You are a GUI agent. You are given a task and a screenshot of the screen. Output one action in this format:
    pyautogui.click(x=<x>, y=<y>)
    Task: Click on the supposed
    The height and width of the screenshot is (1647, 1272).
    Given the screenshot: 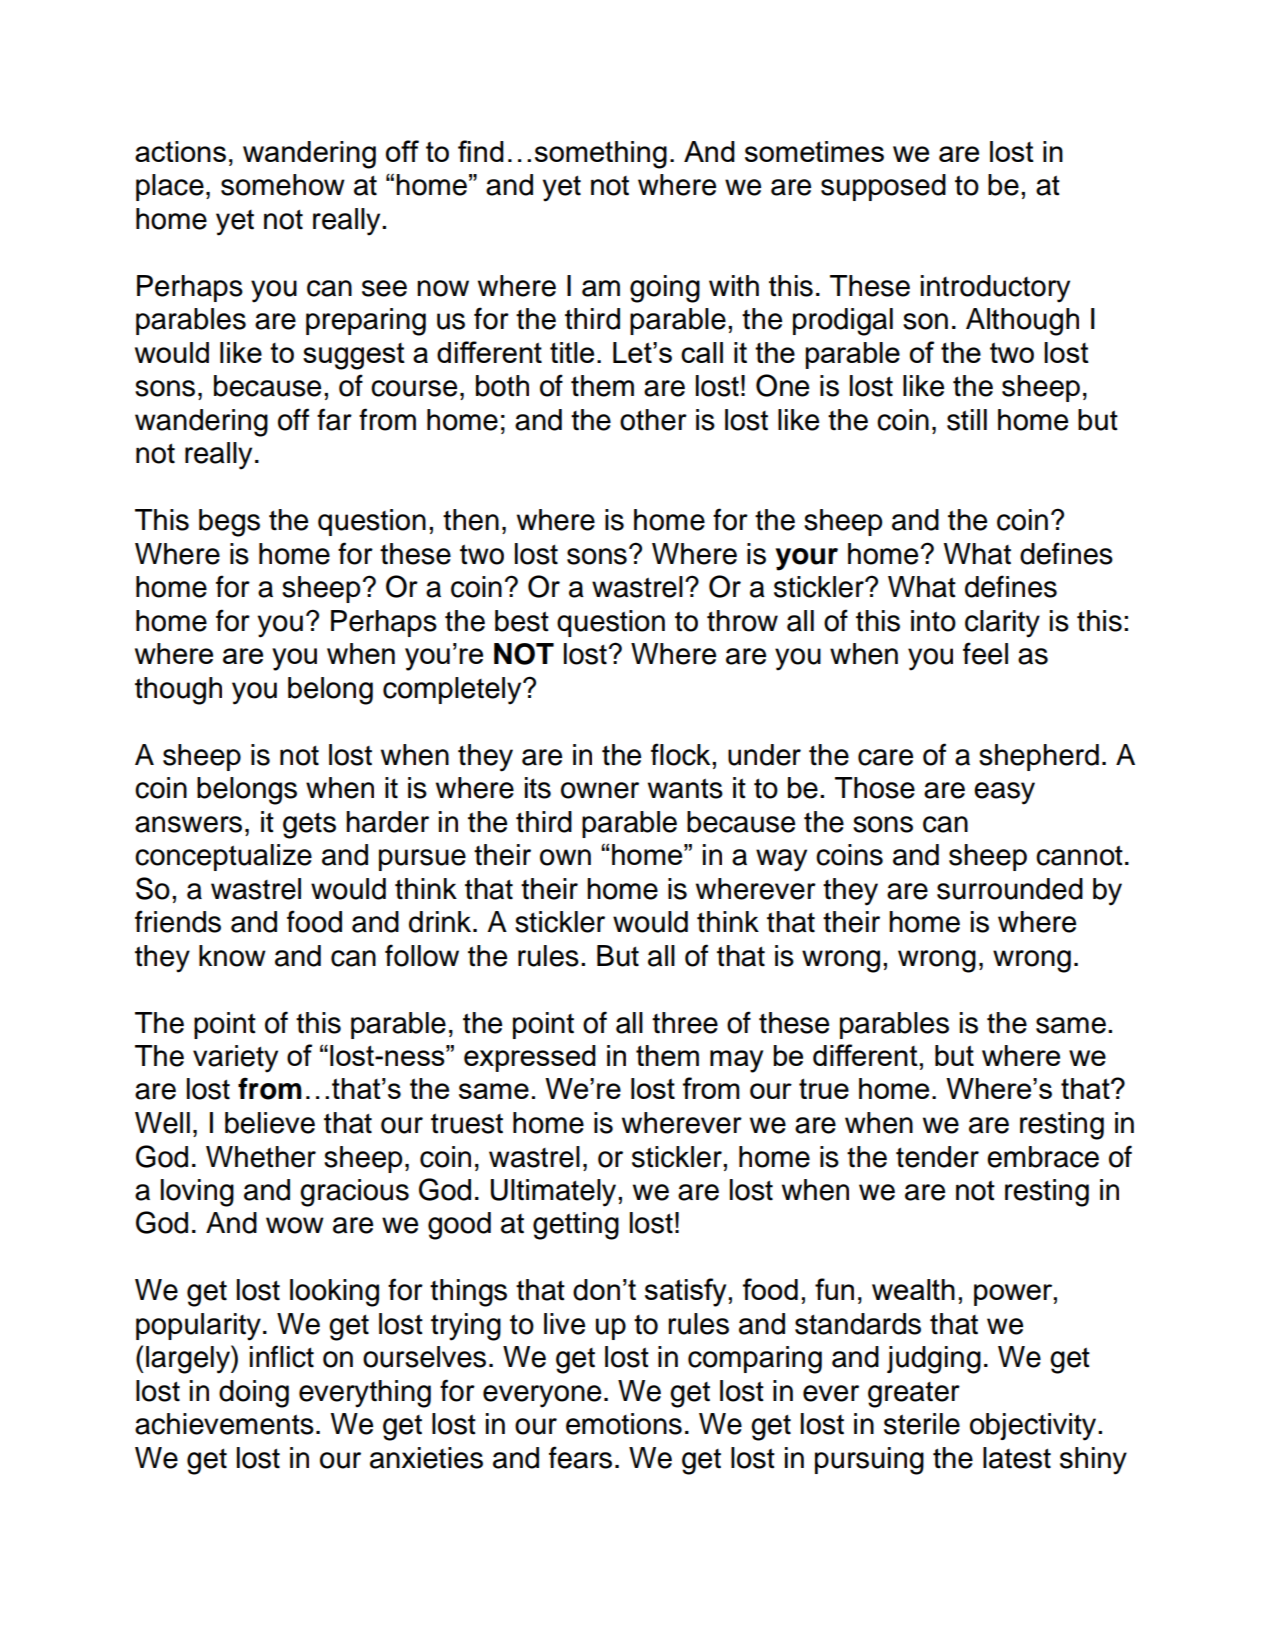 What is the action you would take?
    pyautogui.click(x=883, y=187)
